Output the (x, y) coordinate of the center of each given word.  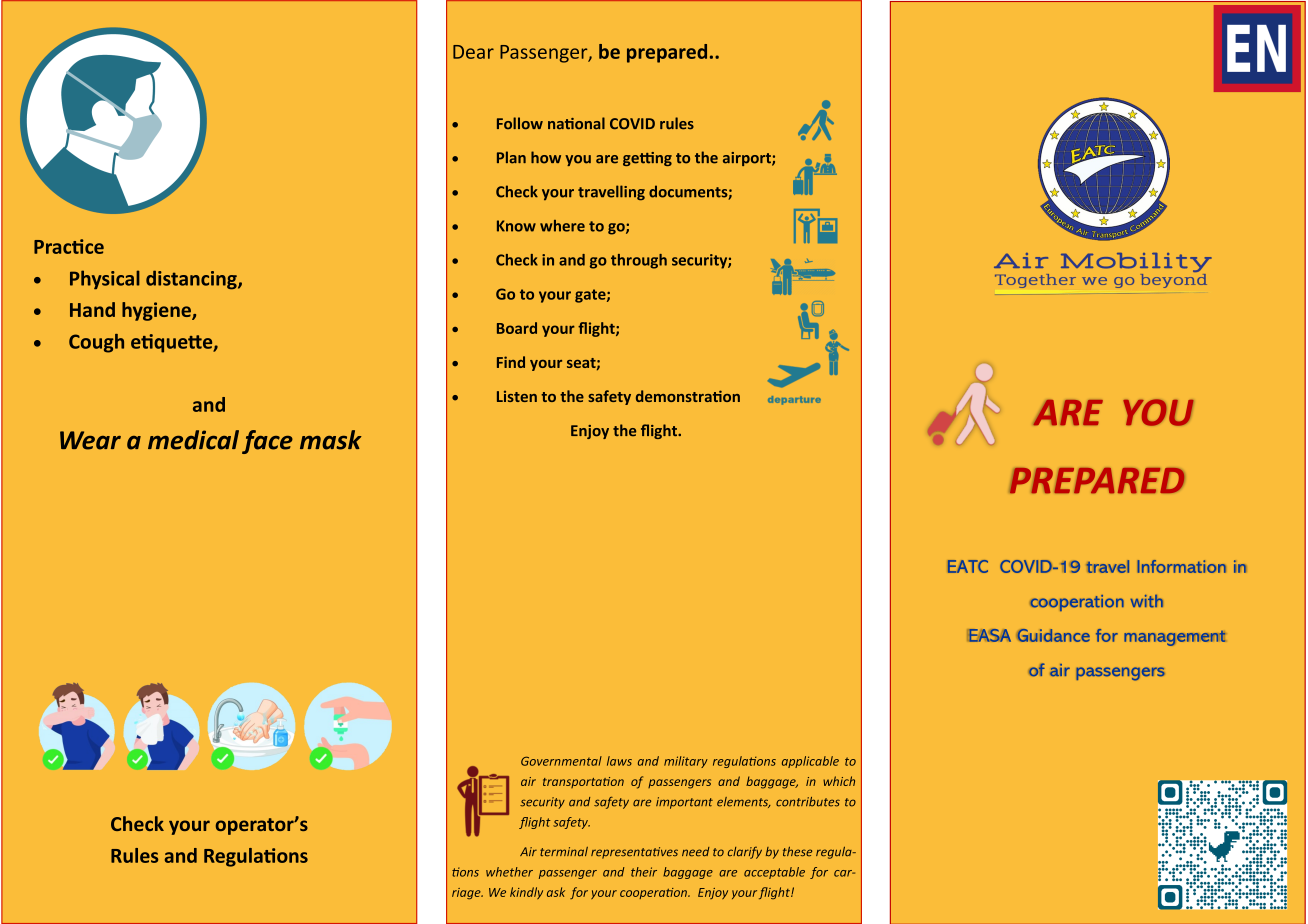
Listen (517, 396)
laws (619, 761)
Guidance (1053, 635)
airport (748, 159)
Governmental (561, 761)
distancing (192, 280)
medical (193, 440)
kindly (526, 893)
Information (1181, 566)
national (576, 123)
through (639, 261)
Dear (473, 52)
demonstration (688, 396)
